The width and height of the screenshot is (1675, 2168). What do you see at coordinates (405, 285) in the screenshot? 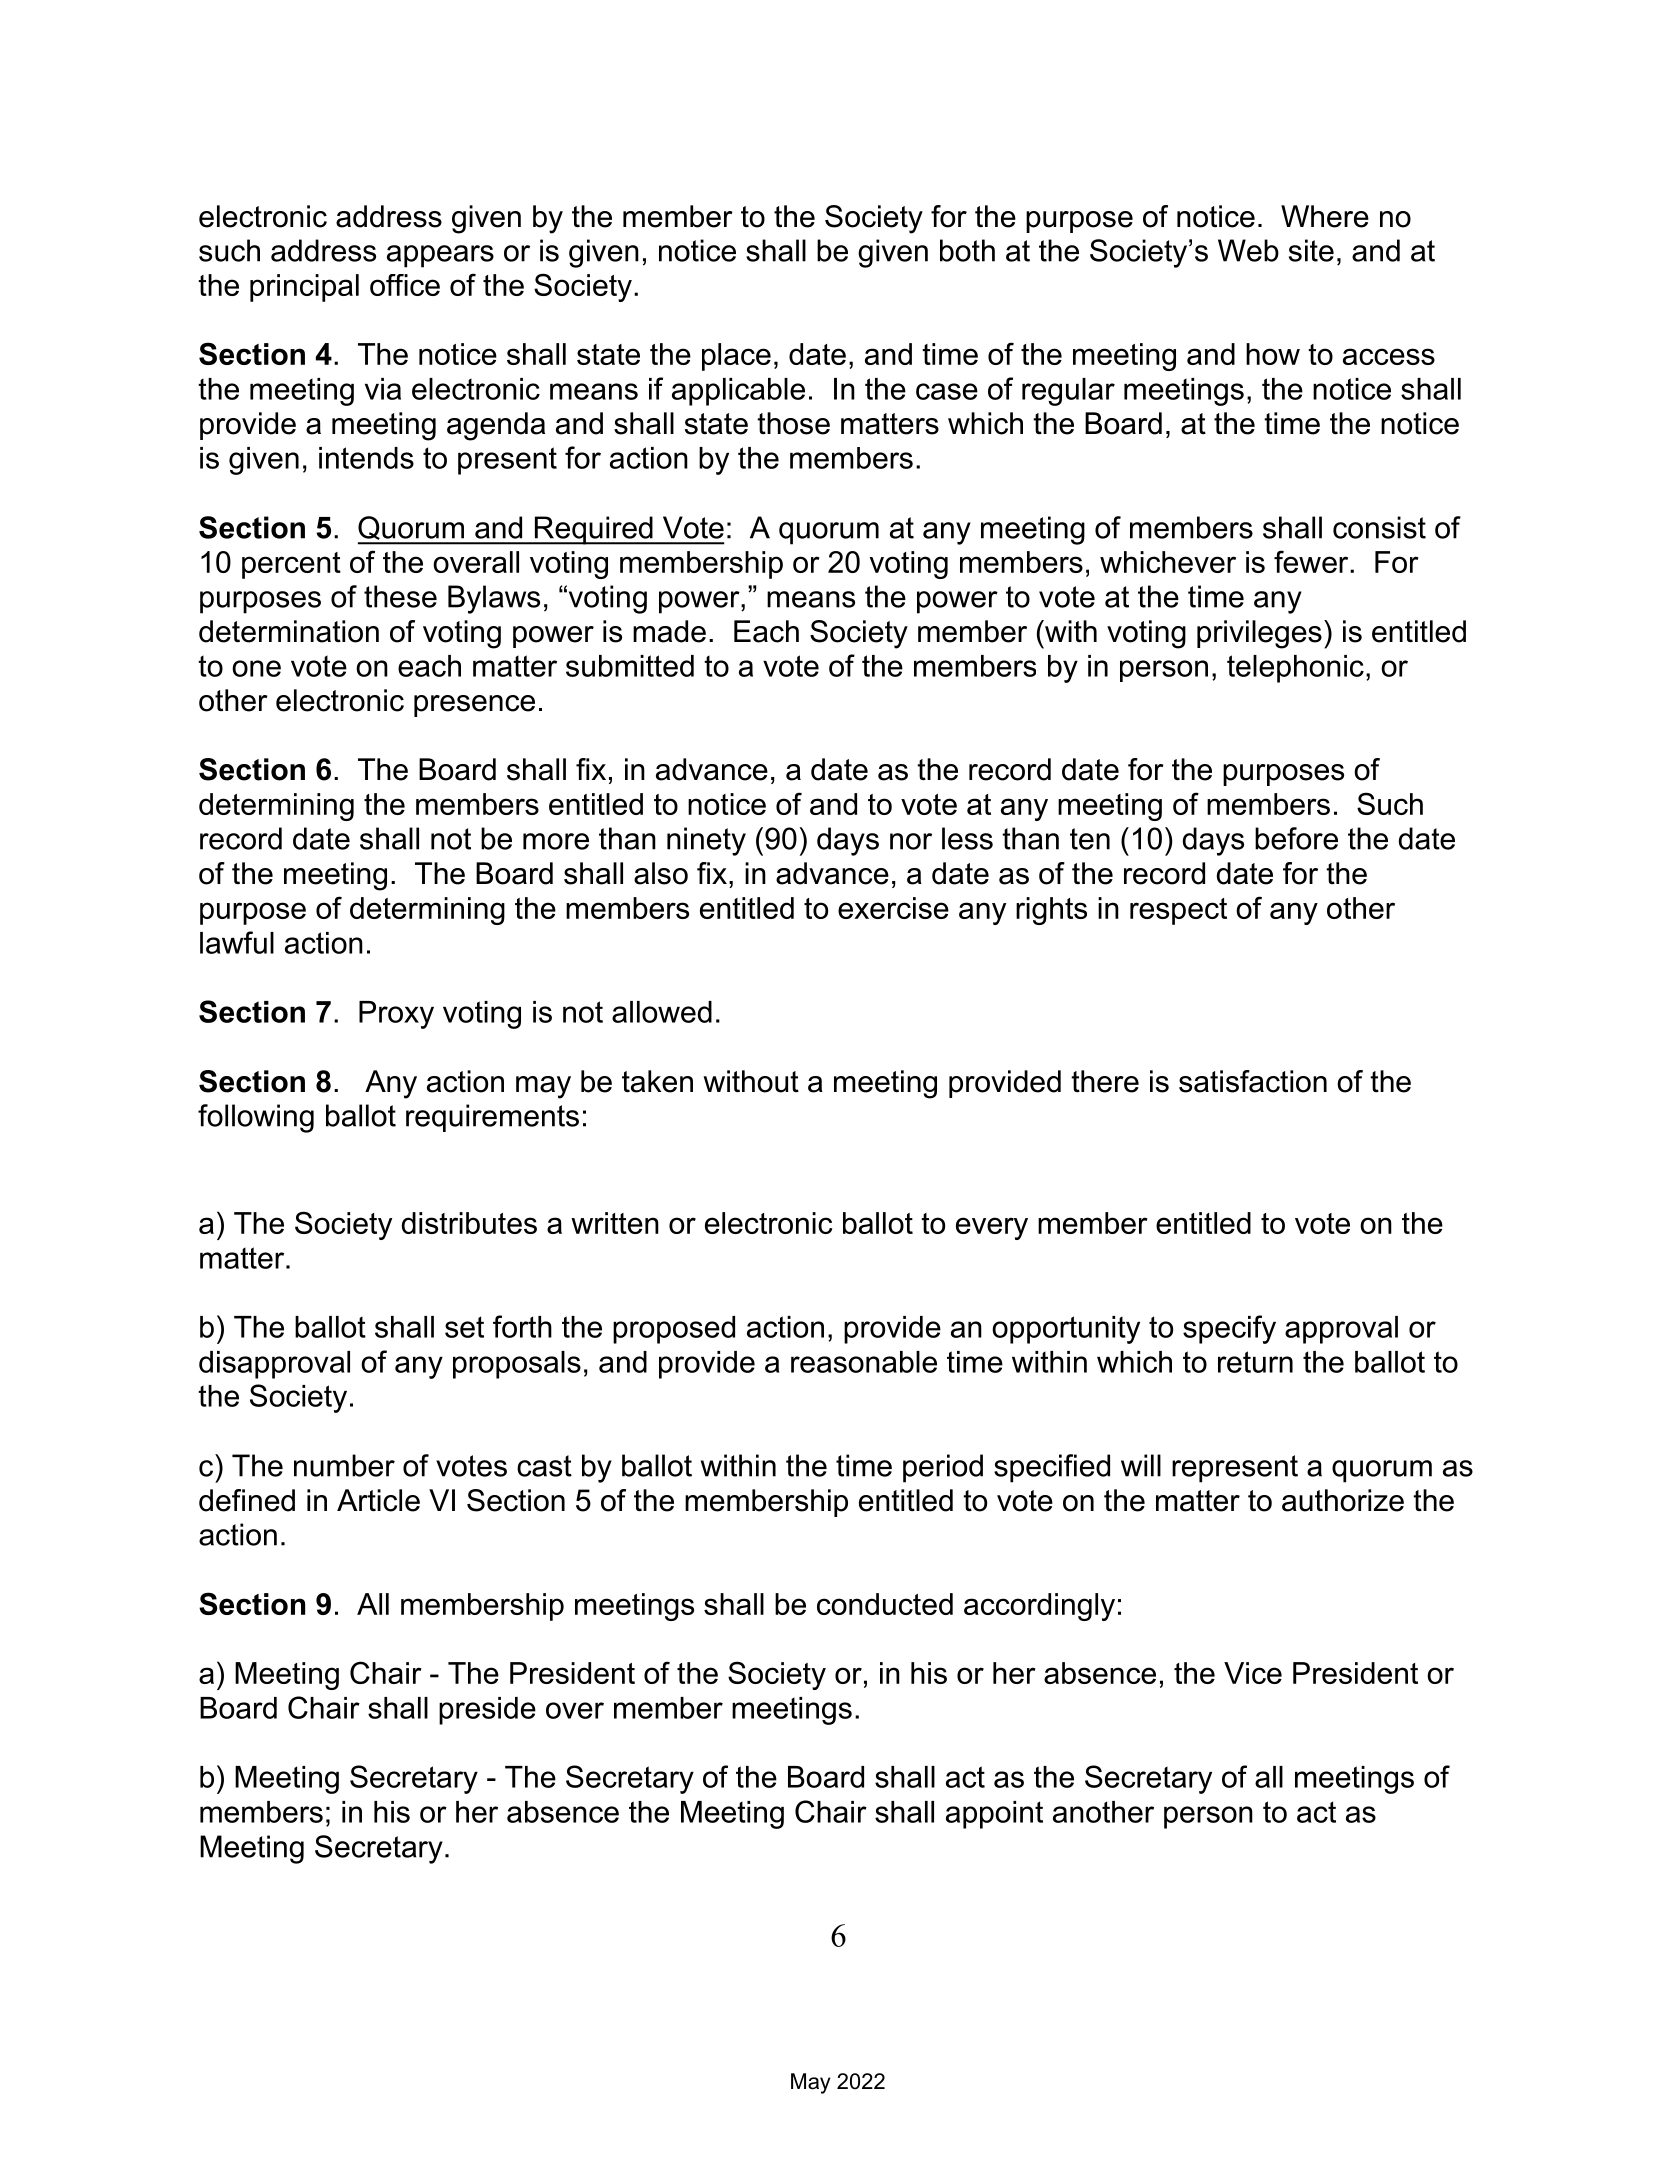
I see `office` at bounding box center [405, 285].
